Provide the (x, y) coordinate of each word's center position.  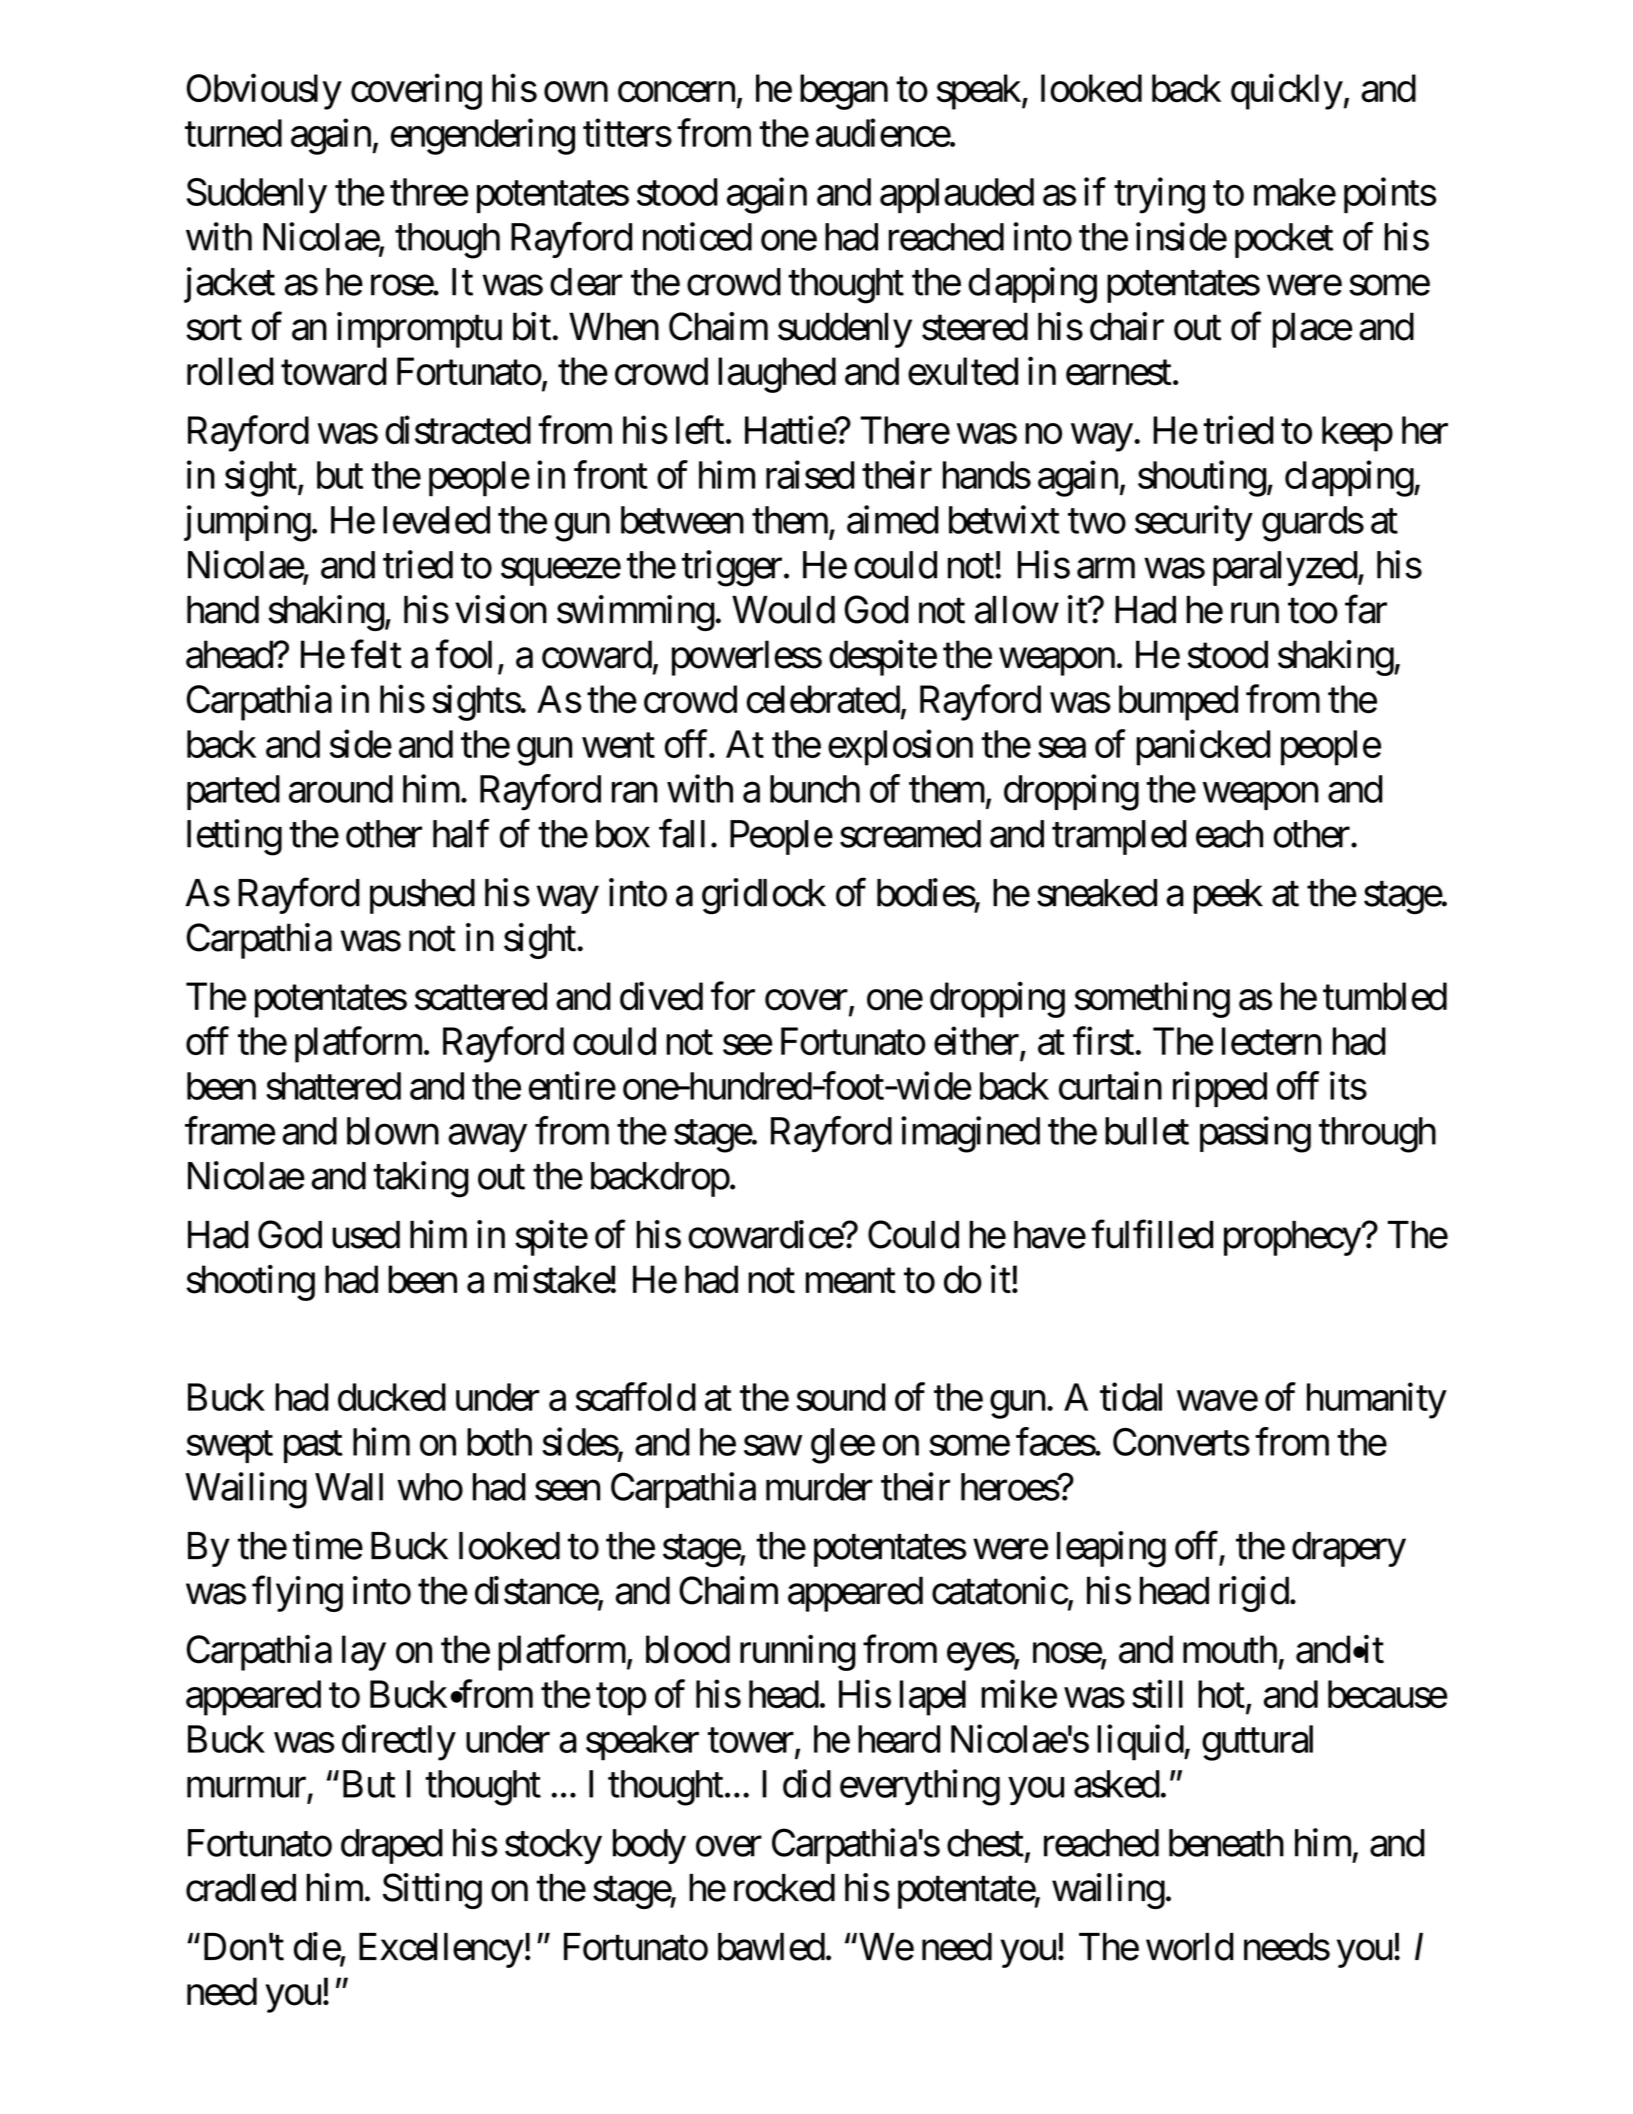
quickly (1287, 92)
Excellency (441, 1950)
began (844, 92)
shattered (333, 1086)
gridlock (764, 896)
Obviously (264, 92)
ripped (1220, 1089)
